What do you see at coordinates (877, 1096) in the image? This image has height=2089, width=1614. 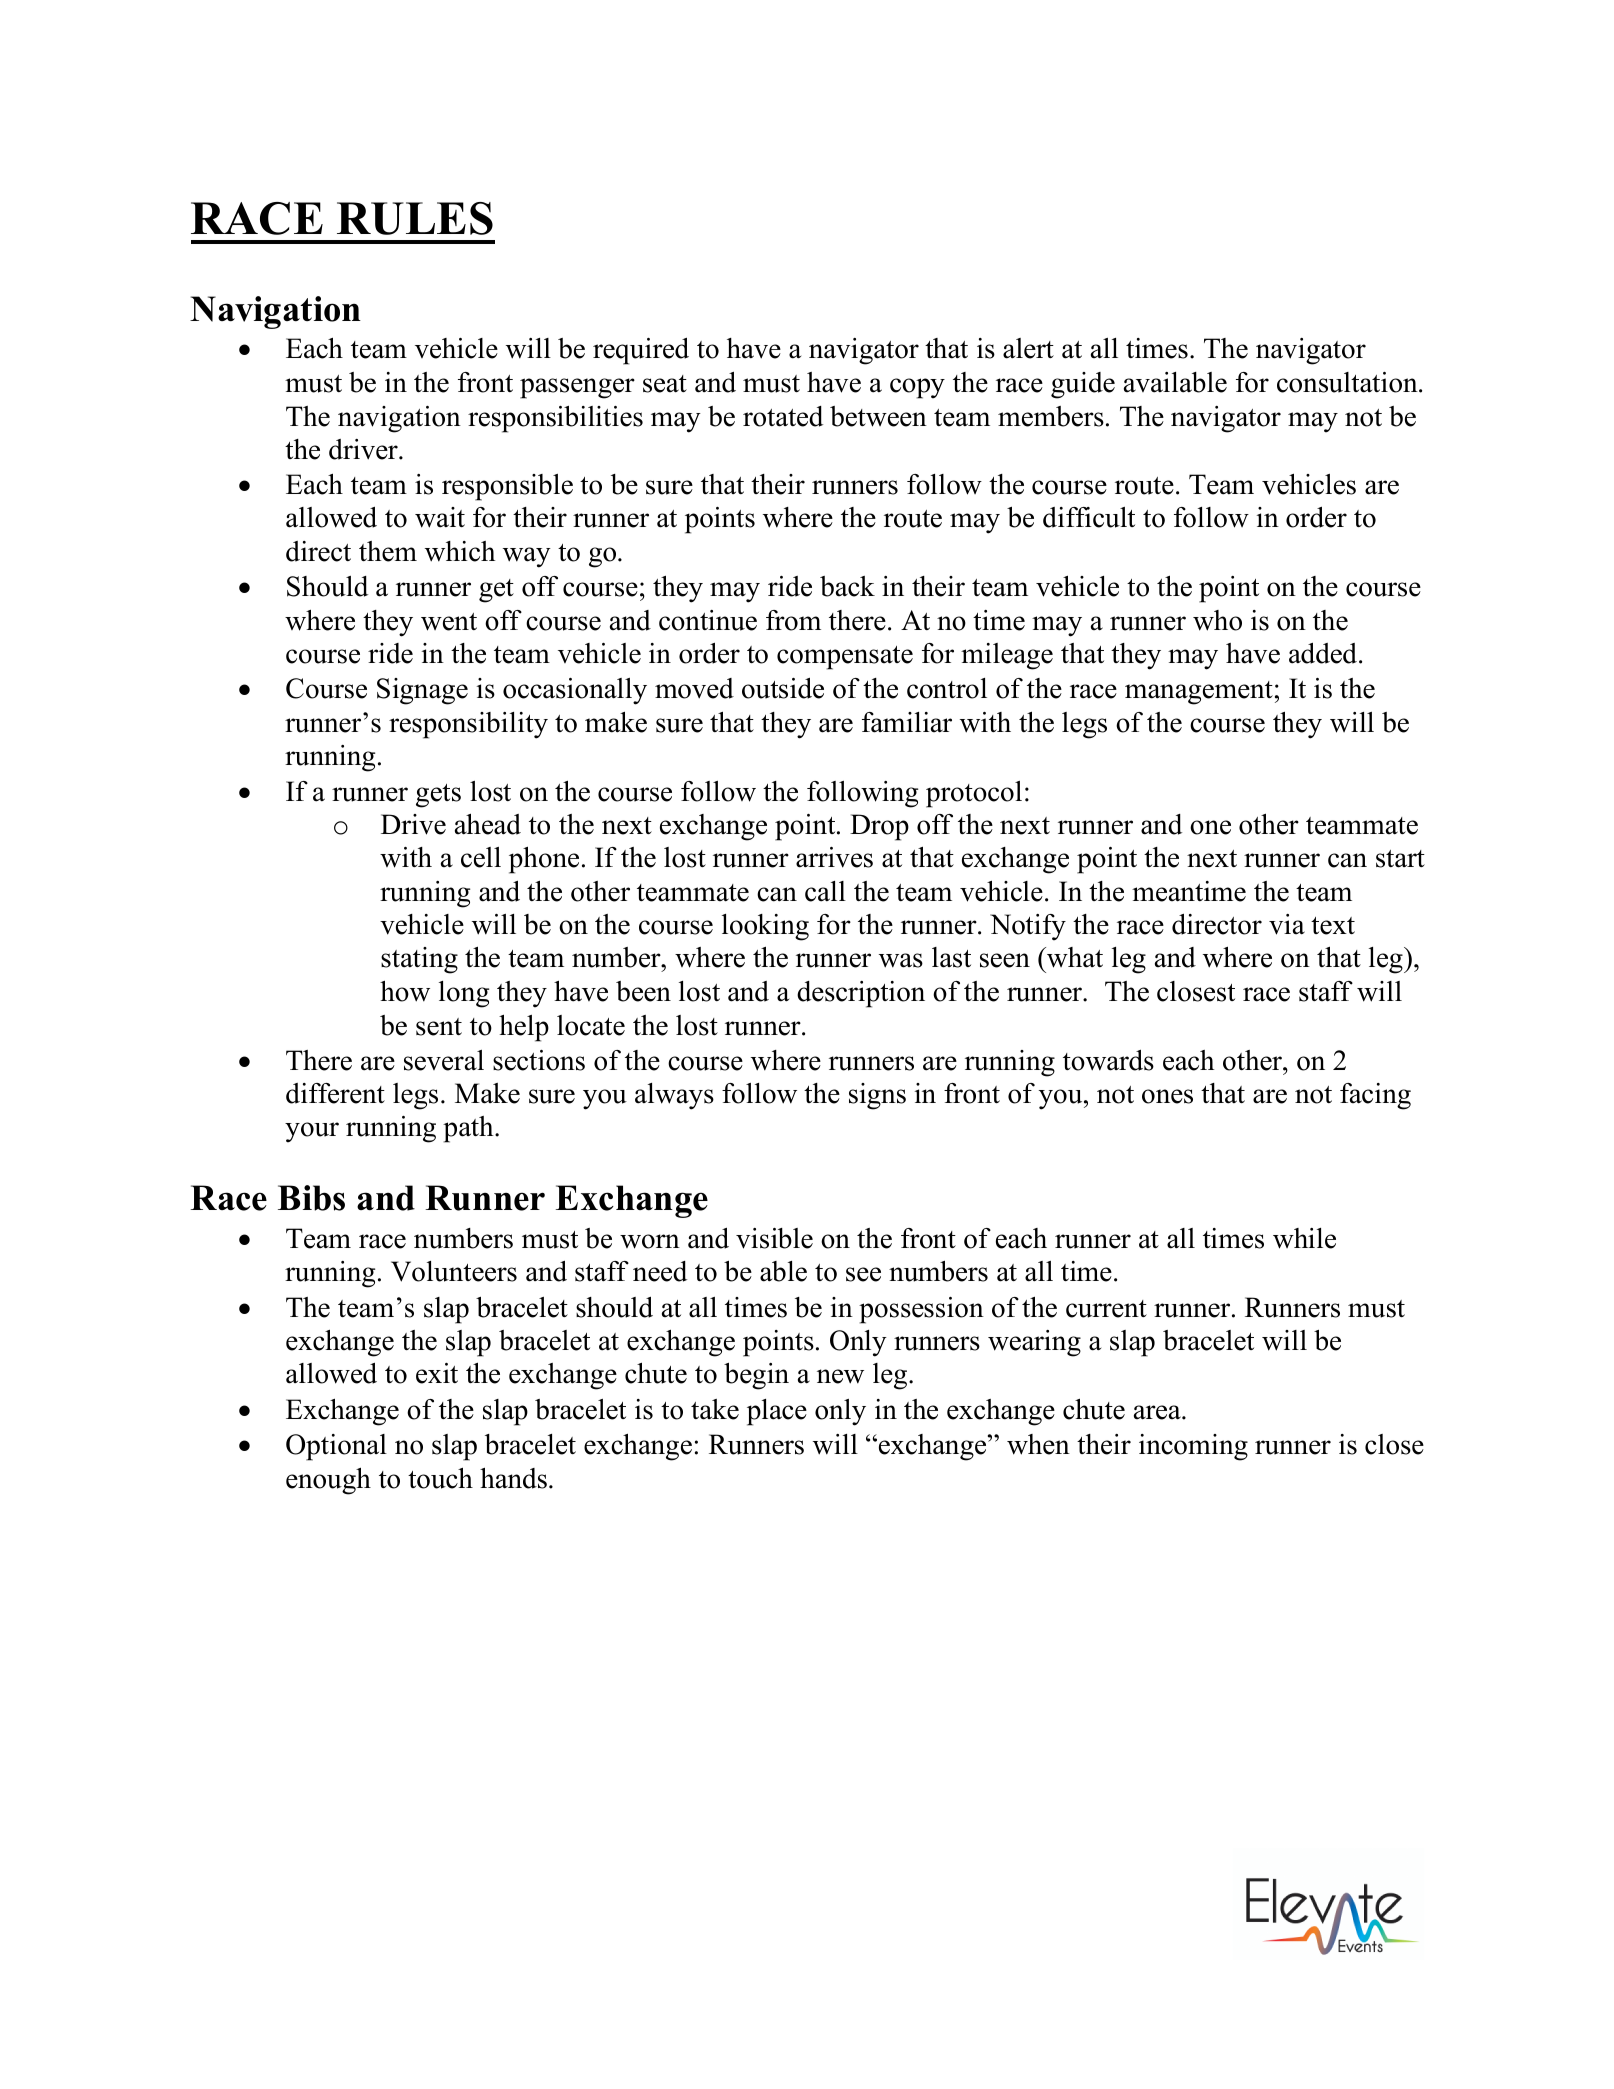 I see `signs` at bounding box center [877, 1096].
